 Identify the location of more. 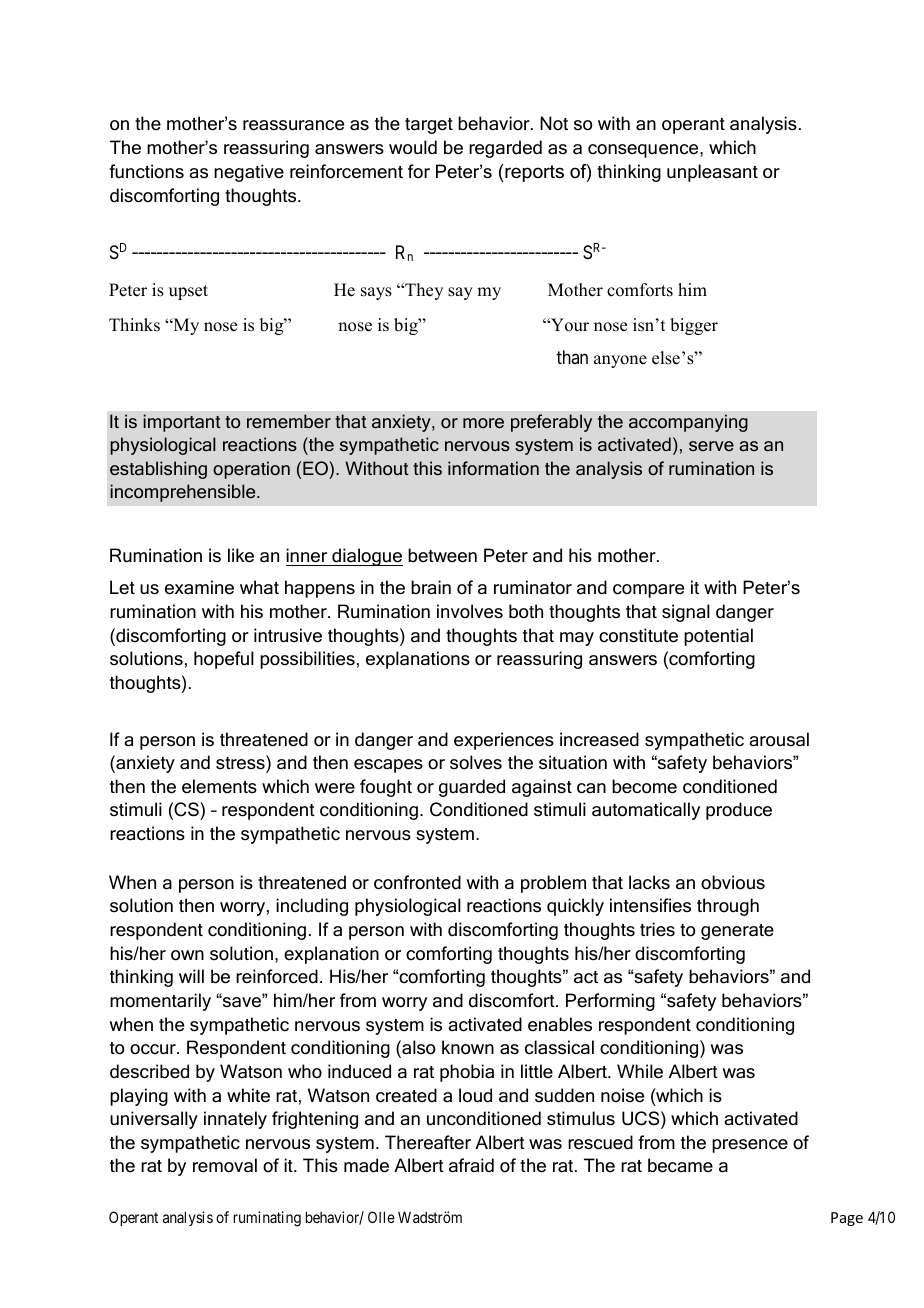
(483, 423).
